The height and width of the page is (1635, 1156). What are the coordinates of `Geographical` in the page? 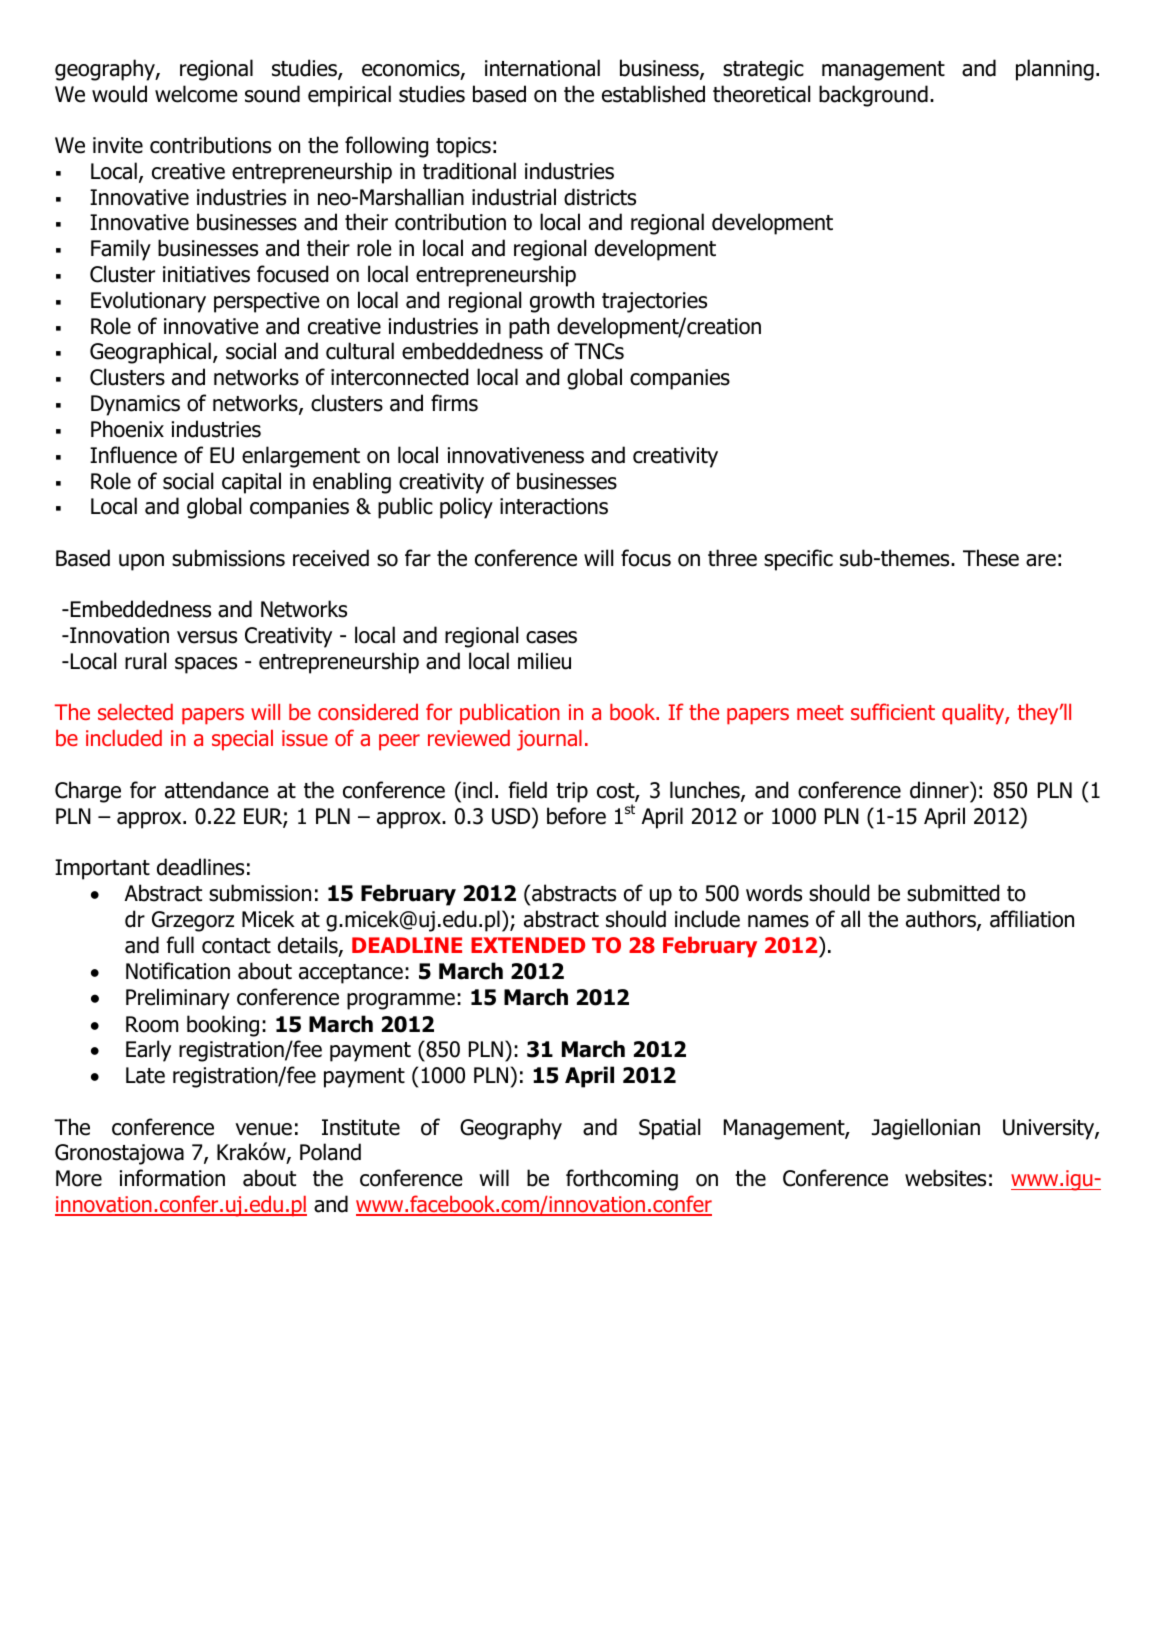 It's located at (150, 353).
